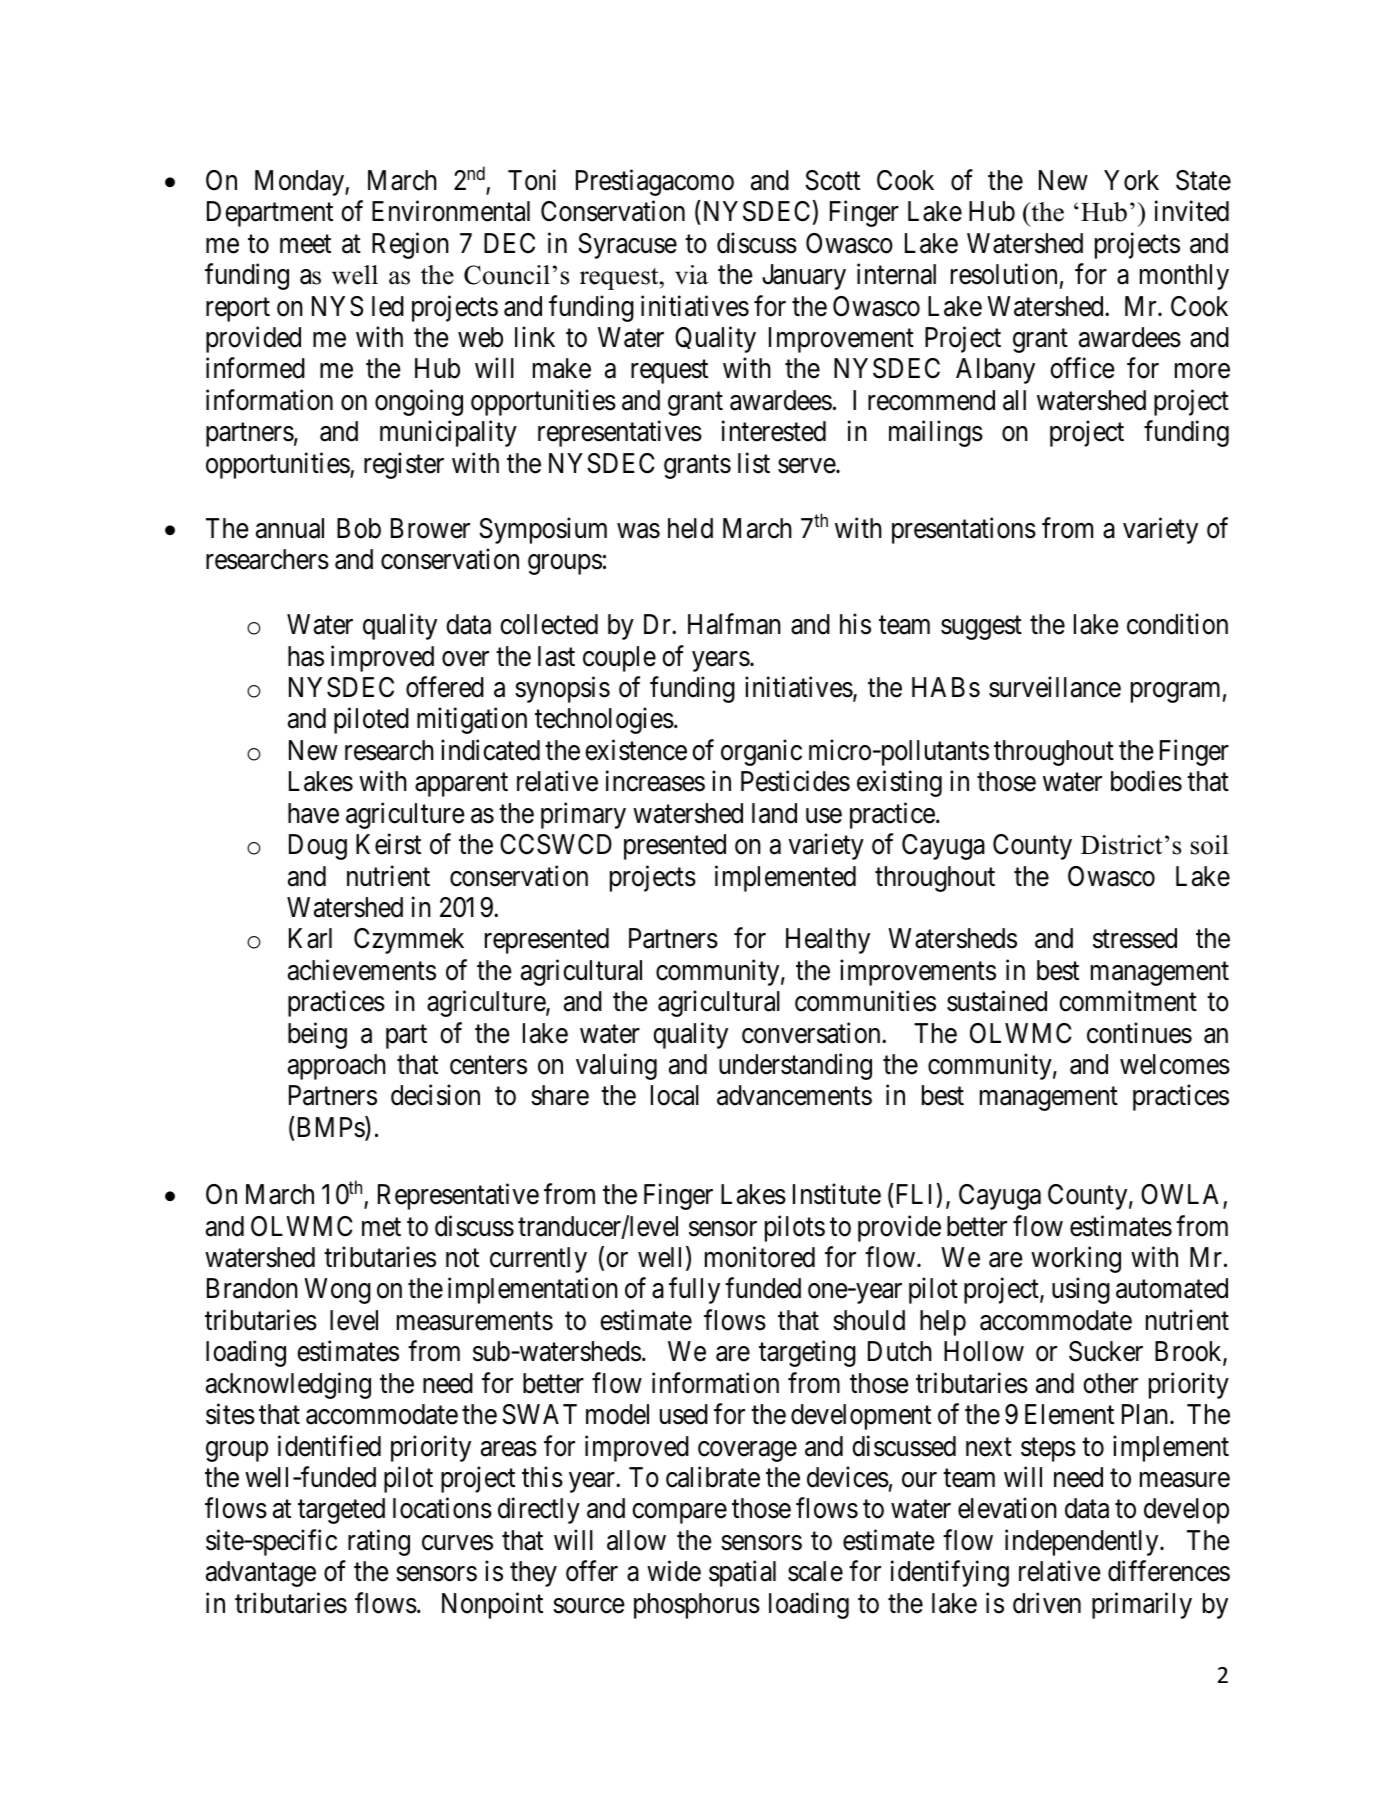 Image resolution: width=1393 pixels, height=1803 pixels. I want to click on meet, so click(305, 244).
